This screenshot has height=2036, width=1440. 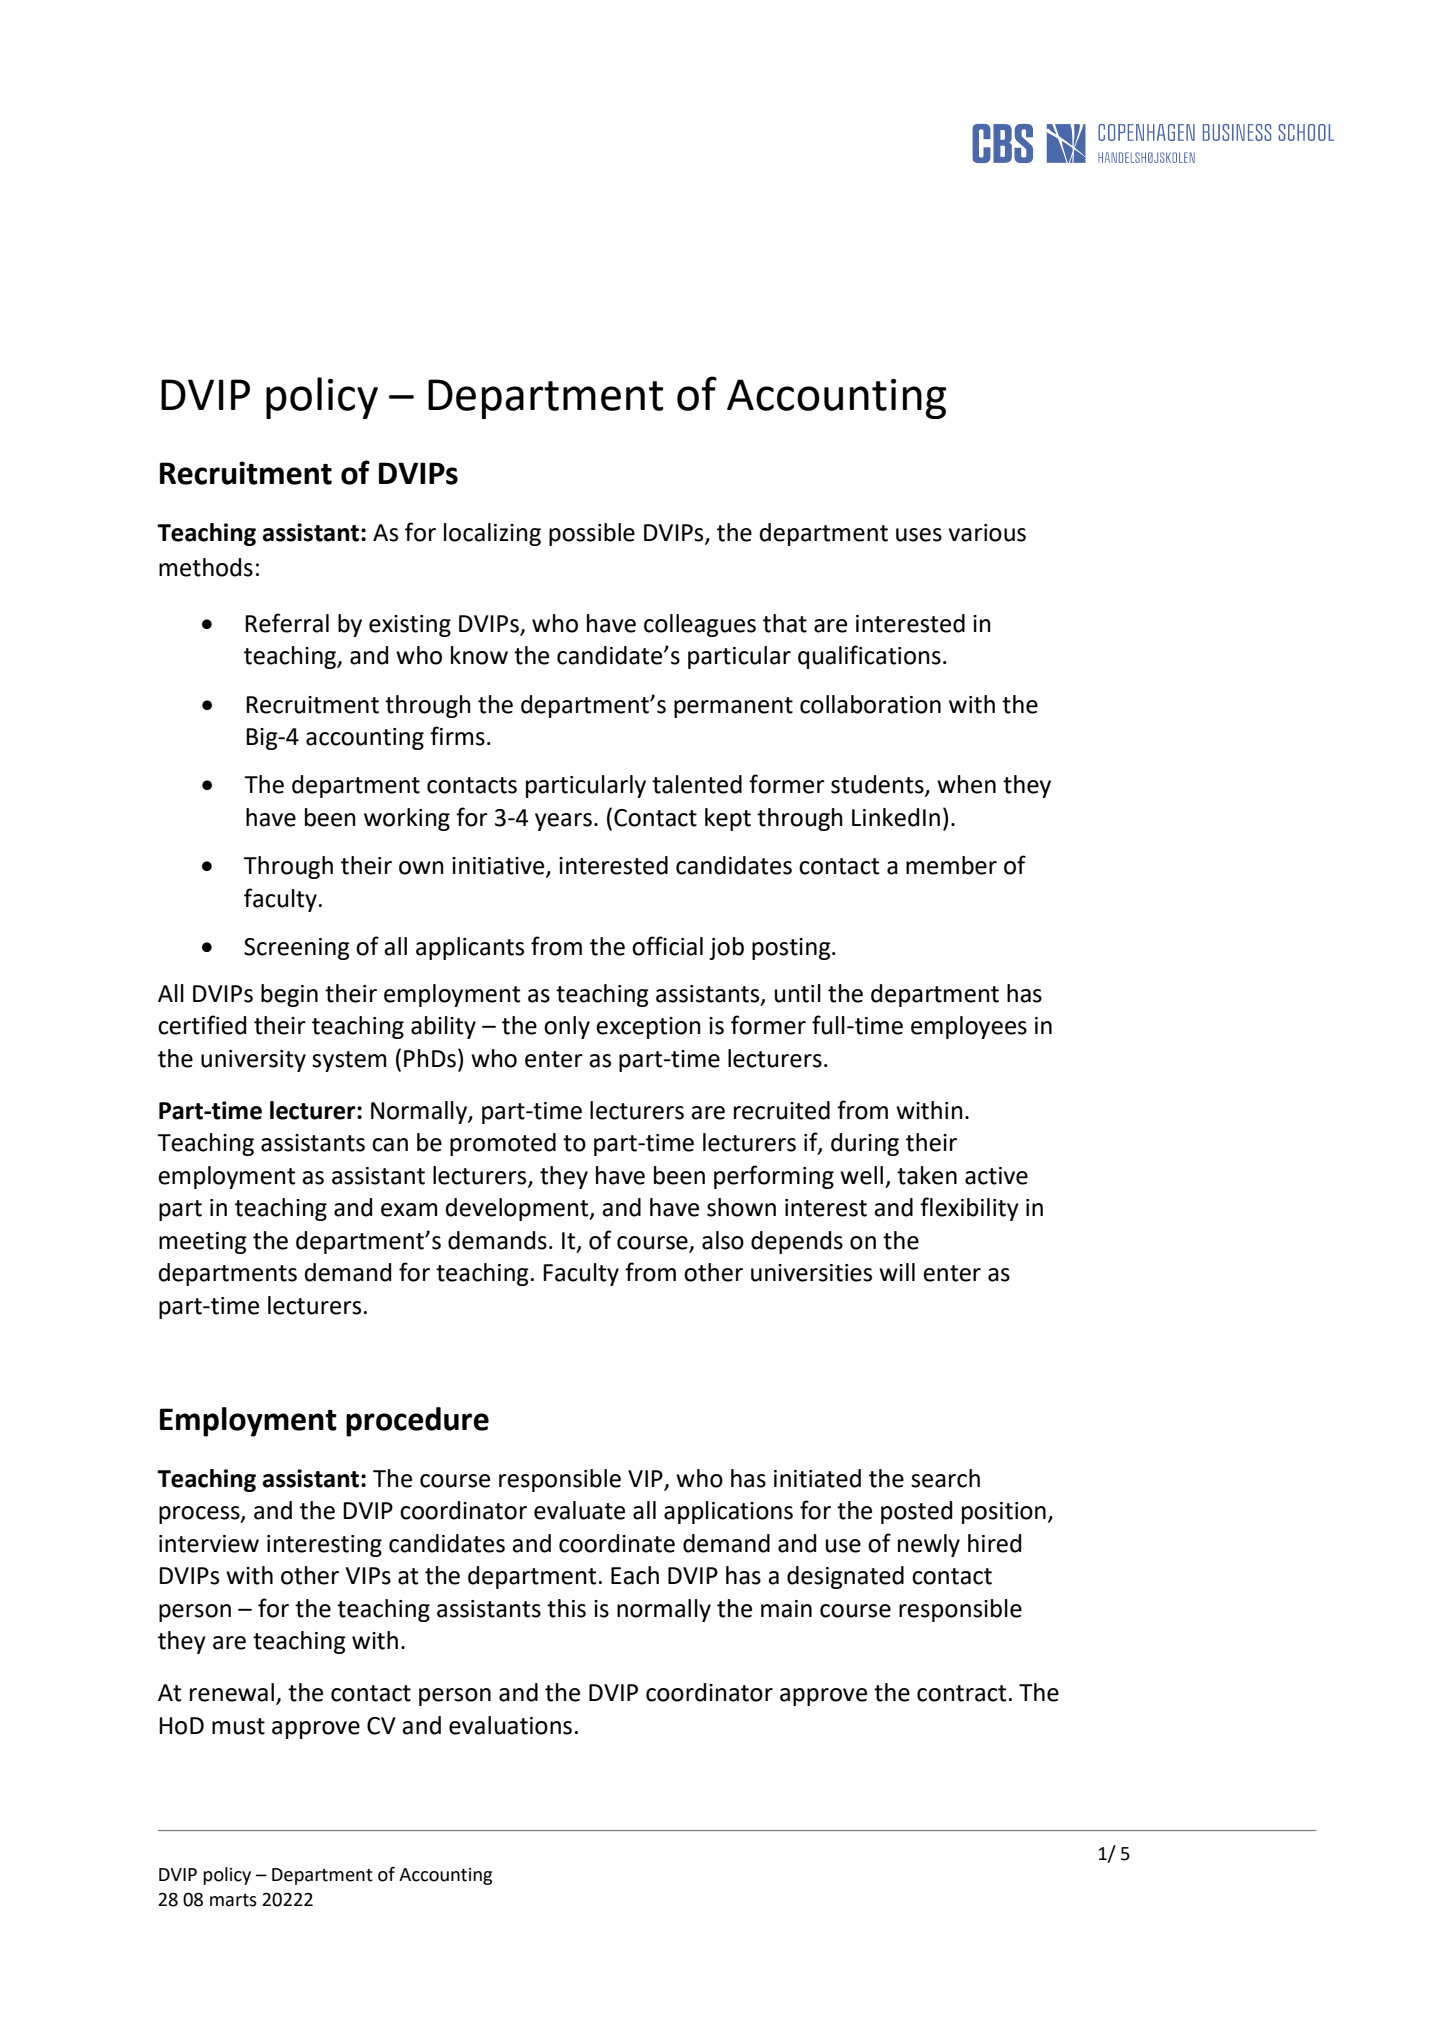 I want to click on begin, so click(x=289, y=995).
